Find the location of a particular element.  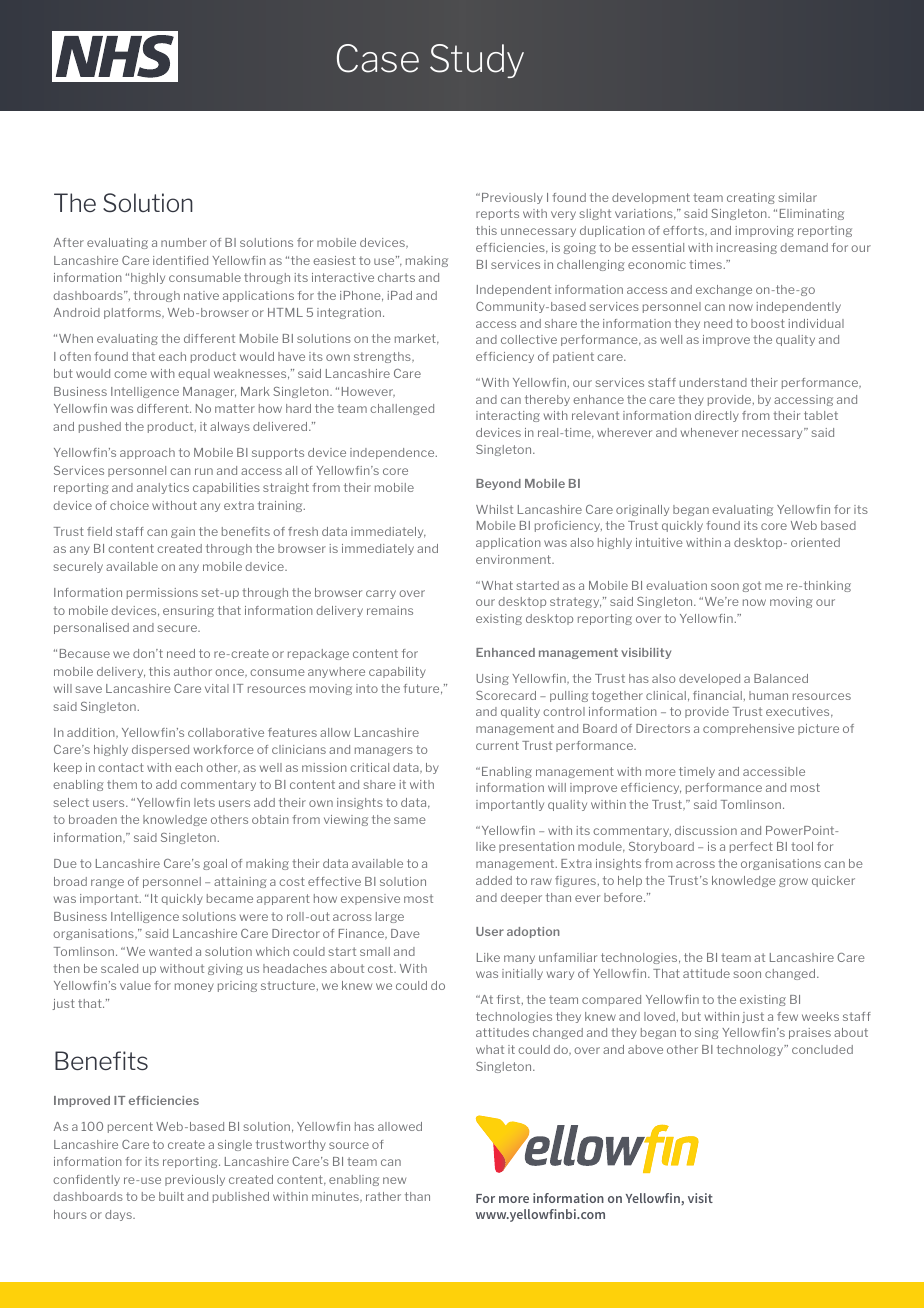

rather is located at coordinates (383, 1196).
